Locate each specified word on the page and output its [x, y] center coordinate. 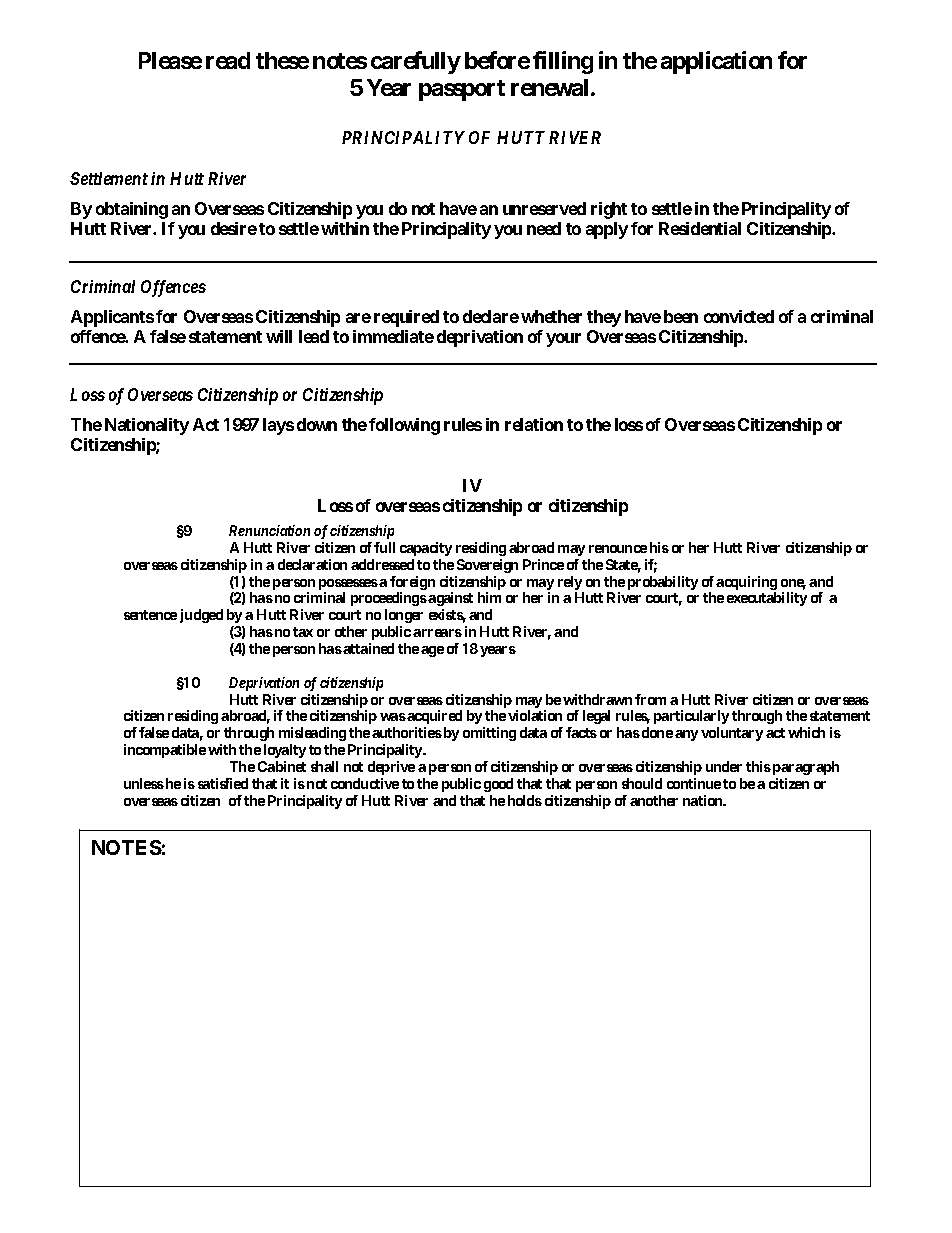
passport [462, 90]
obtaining [132, 210]
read [228, 60]
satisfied [223, 783]
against [450, 599]
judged [201, 616]
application [716, 62]
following [404, 426]
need [544, 228]
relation [534, 424]
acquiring [746, 584]
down [317, 424]
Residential [700, 228]
